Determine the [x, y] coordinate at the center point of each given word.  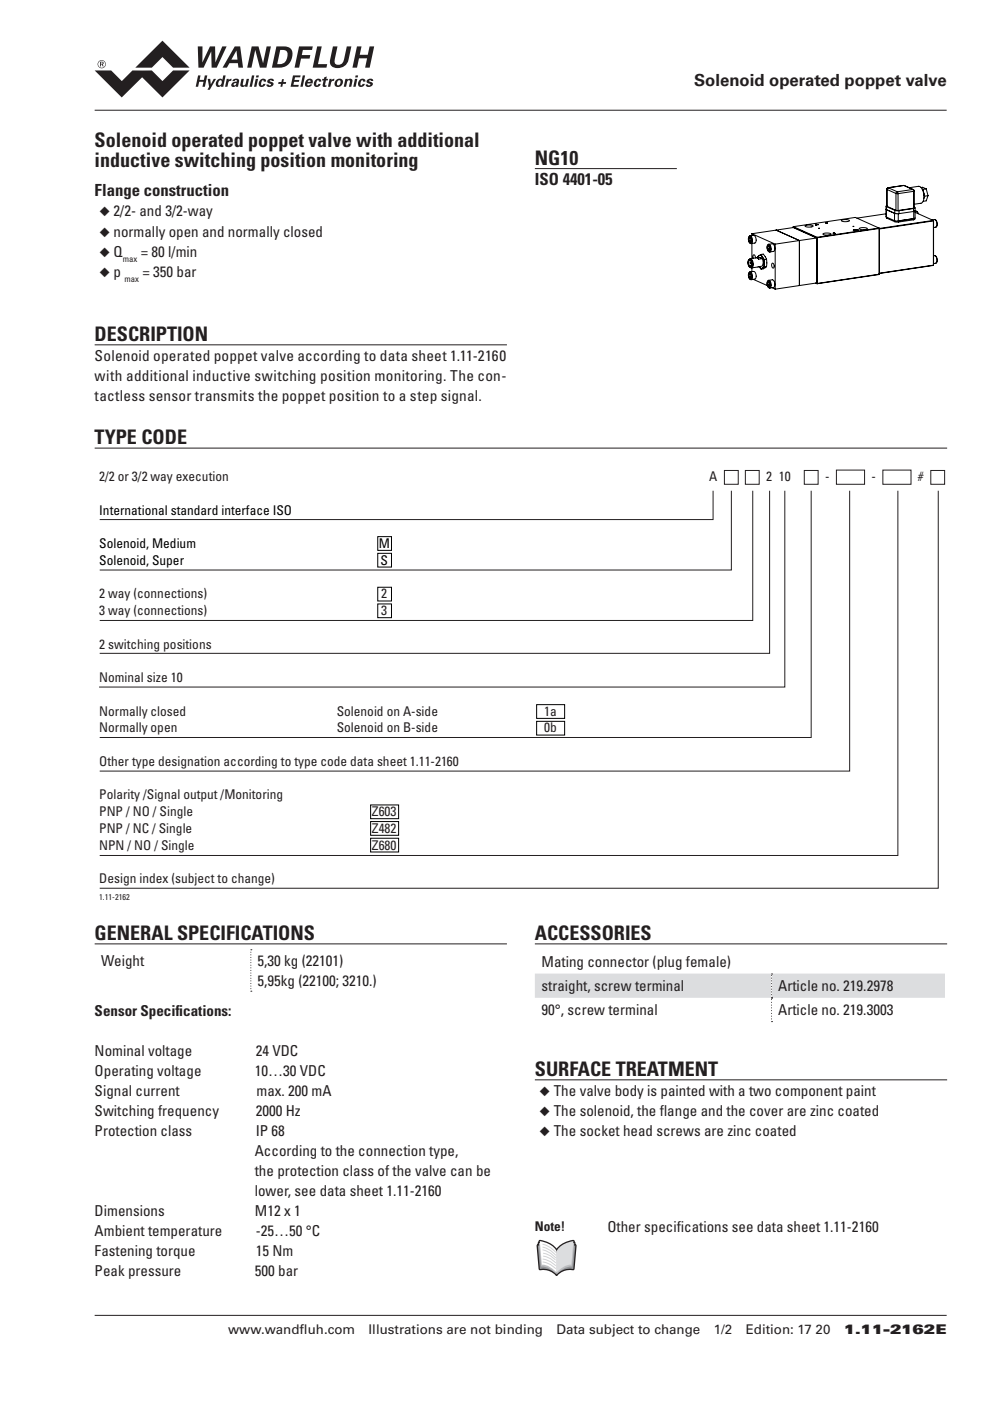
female [707, 962]
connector [618, 962]
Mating [562, 963]
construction [186, 190]
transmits [224, 395]
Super [168, 562]
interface [245, 510]
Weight [123, 962]
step [423, 397]
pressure [155, 1273]
